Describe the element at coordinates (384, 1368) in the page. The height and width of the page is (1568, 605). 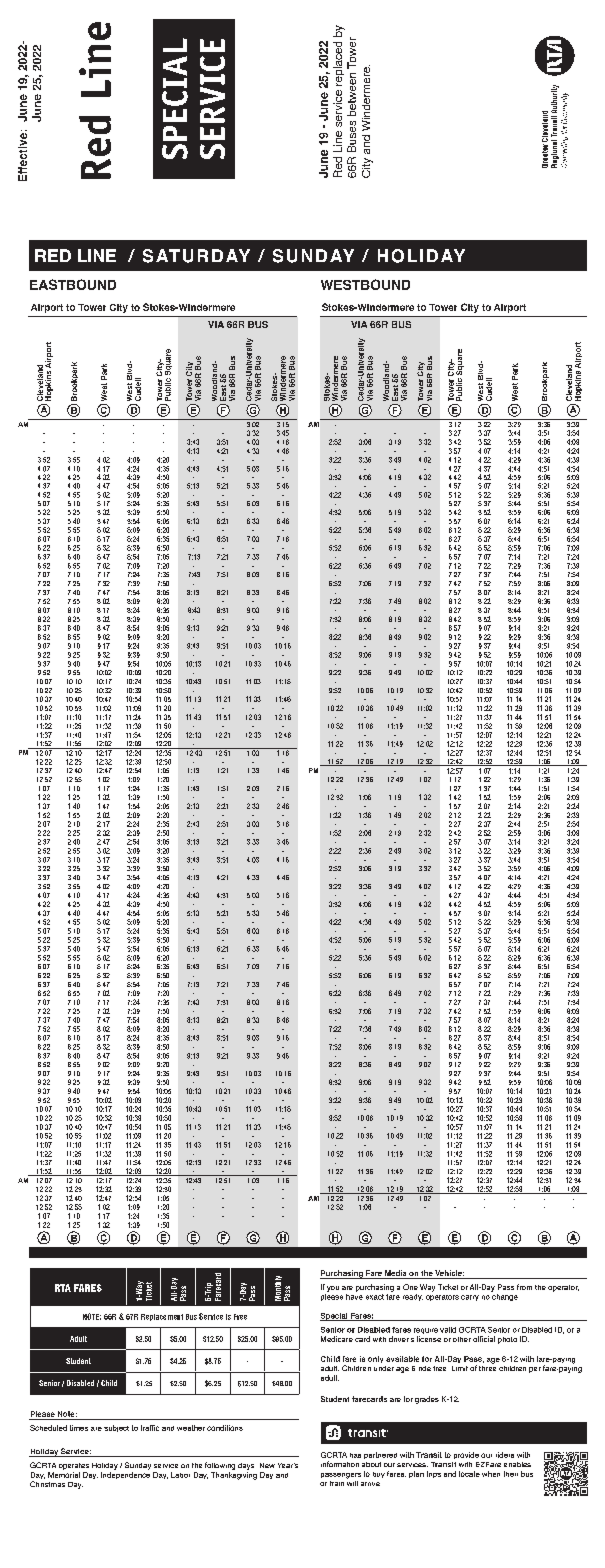
I see `under` at that location.
